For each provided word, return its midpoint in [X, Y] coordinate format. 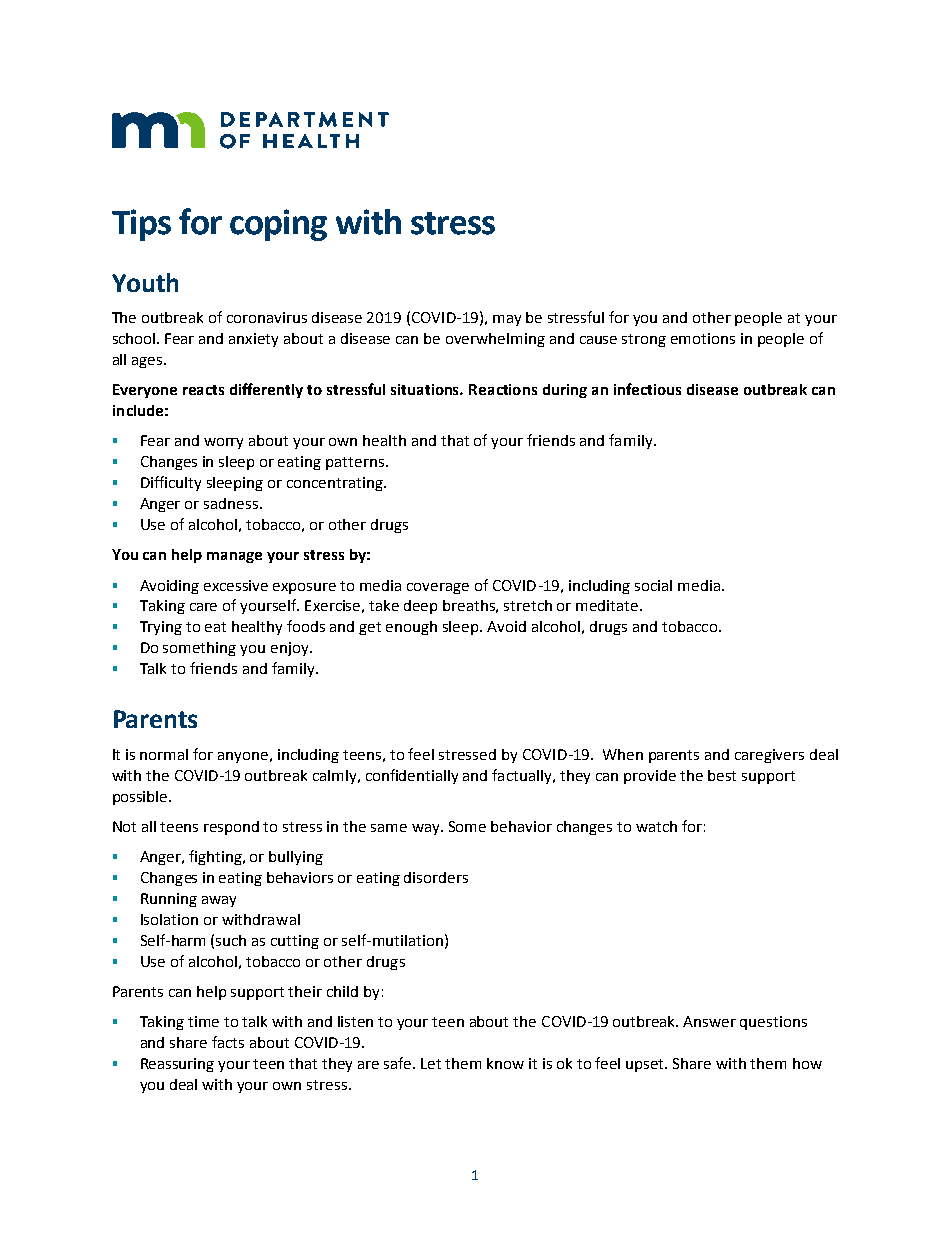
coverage [438, 588]
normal [164, 754]
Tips [141, 225]
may [507, 320]
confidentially [412, 776]
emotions [703, 338]
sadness [231, 503]
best [722, 775]
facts [228, 1042]
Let [431, 1063]
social [653, 585]
